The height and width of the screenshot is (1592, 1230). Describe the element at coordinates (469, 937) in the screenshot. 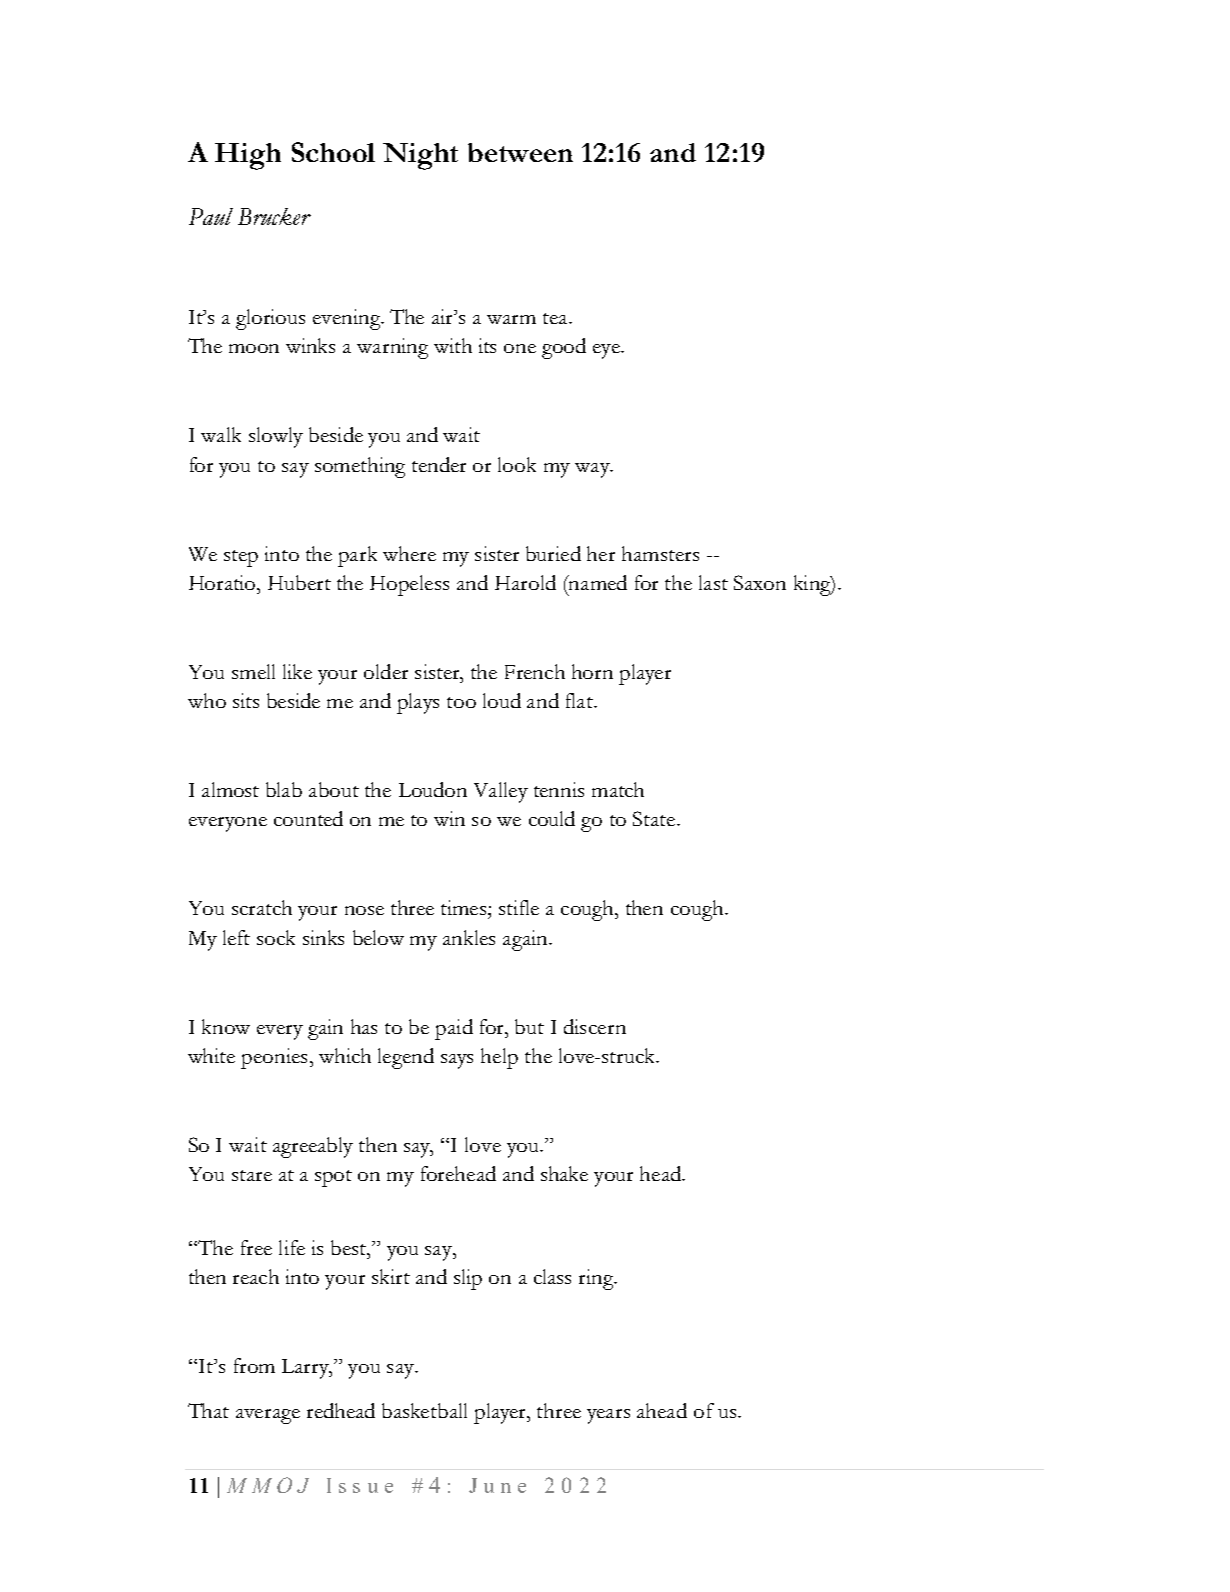

I see `ankles` at that location.
